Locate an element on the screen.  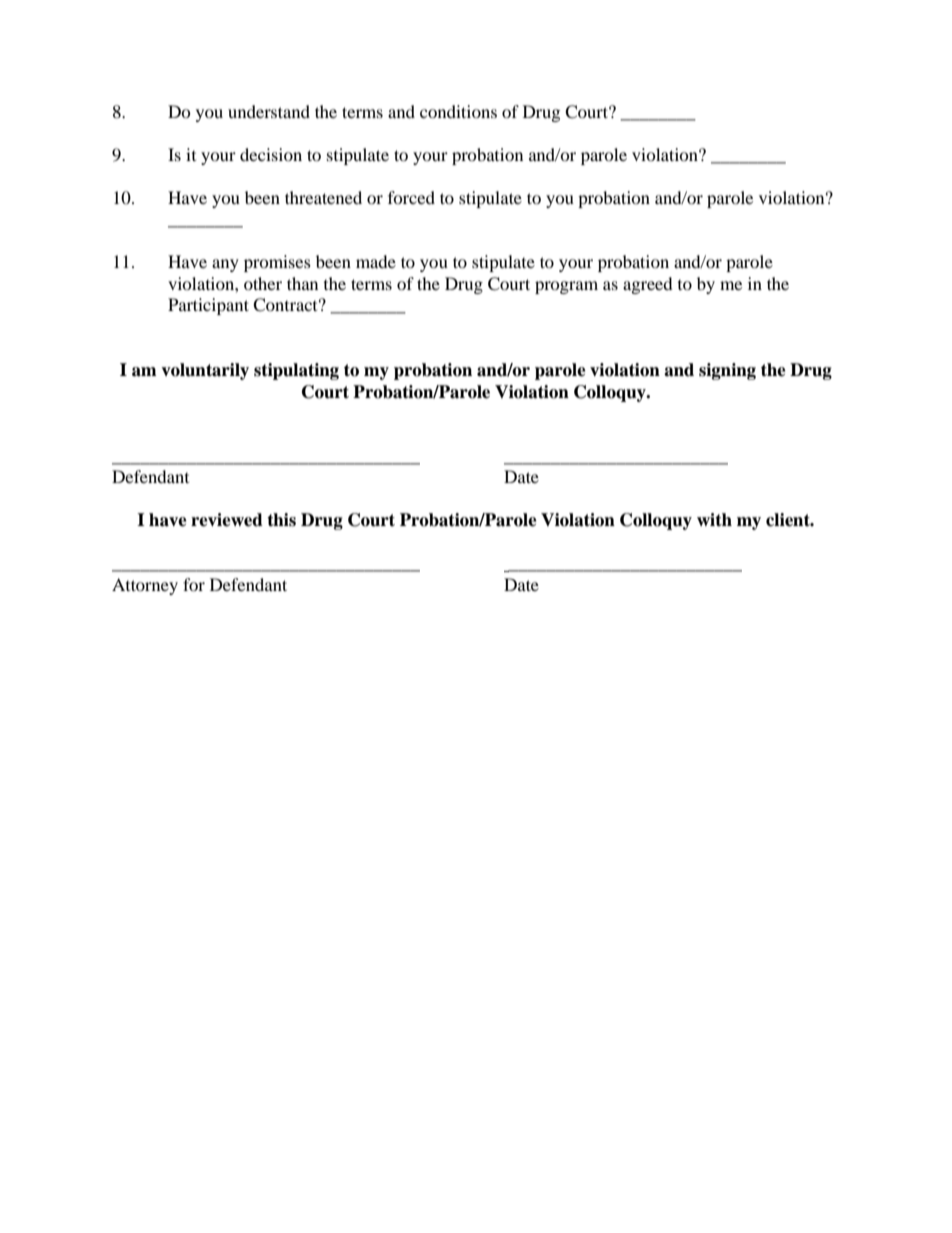
agreed is located at coordinates (648, 285).
